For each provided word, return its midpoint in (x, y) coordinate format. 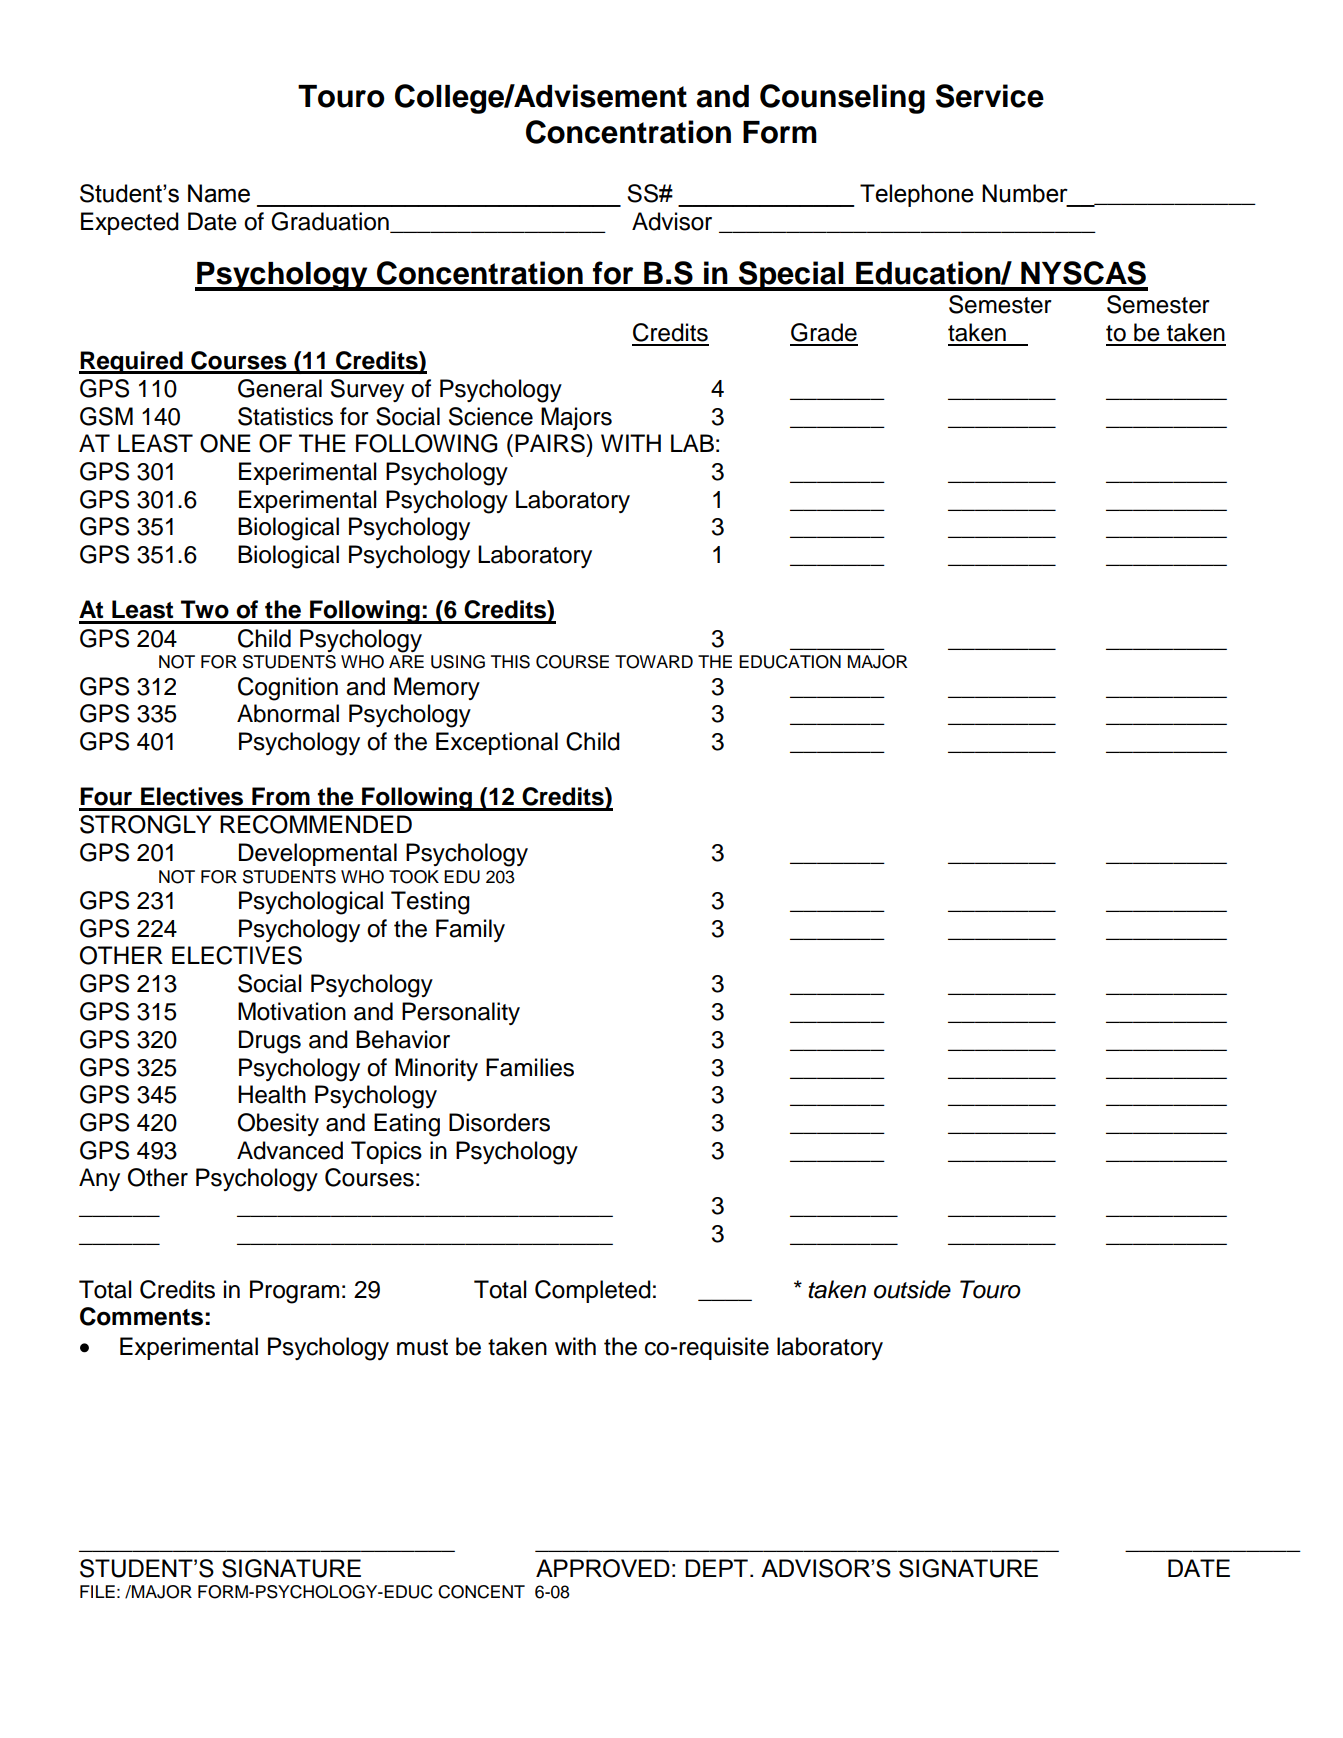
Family (470, 930)
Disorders (499, 1122)
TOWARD (654, 662)
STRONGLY (145, 824)
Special (791, 276)
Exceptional (497, 743)
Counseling (842, 99)
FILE (97, 1591)
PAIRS (551, 443)
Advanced (290, 1150)
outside (912, 1289)
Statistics (285, 416)
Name (219, 193)
